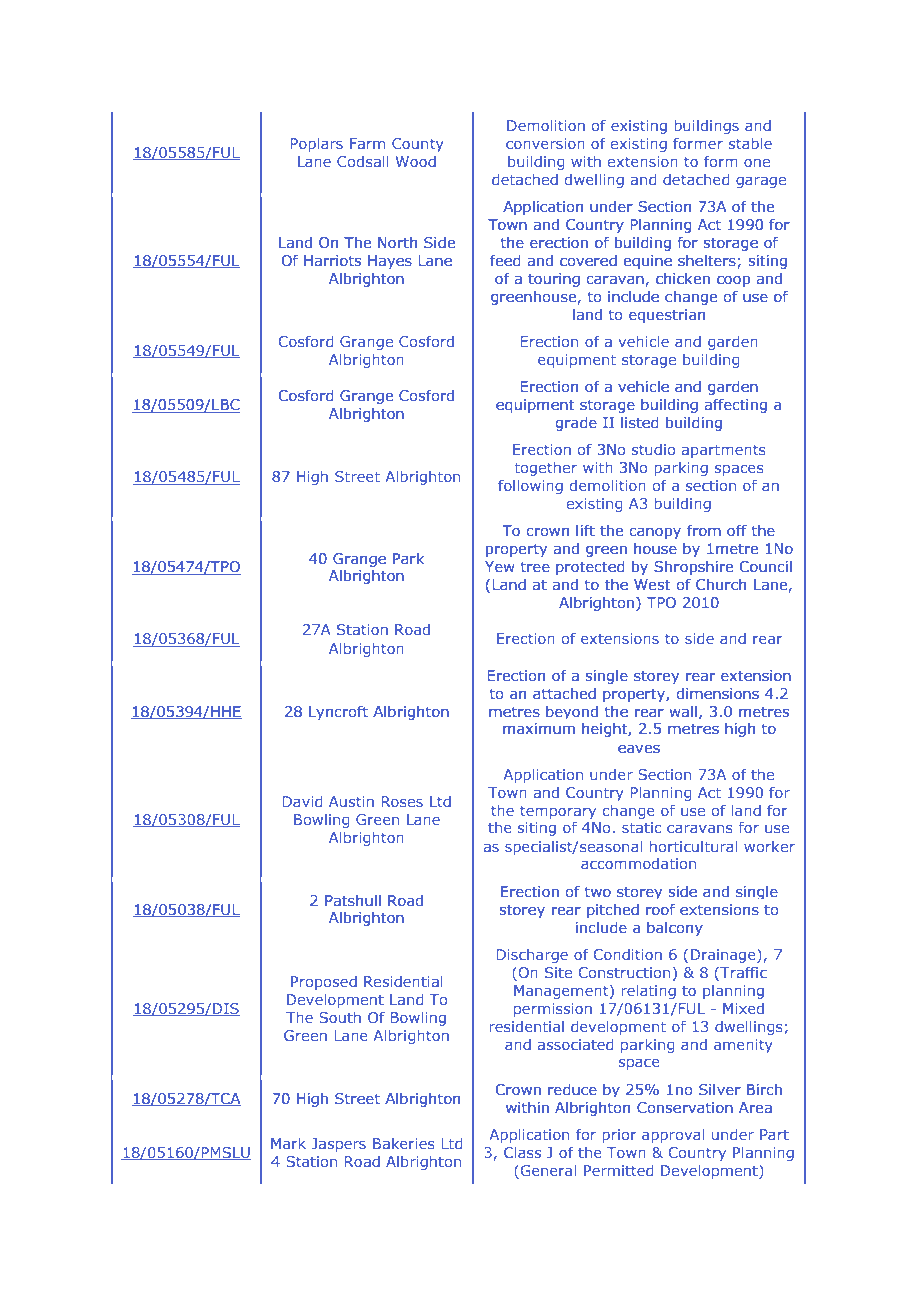 This page has height=1308, width=924. I want to click on Farm, so click(367, 143).
